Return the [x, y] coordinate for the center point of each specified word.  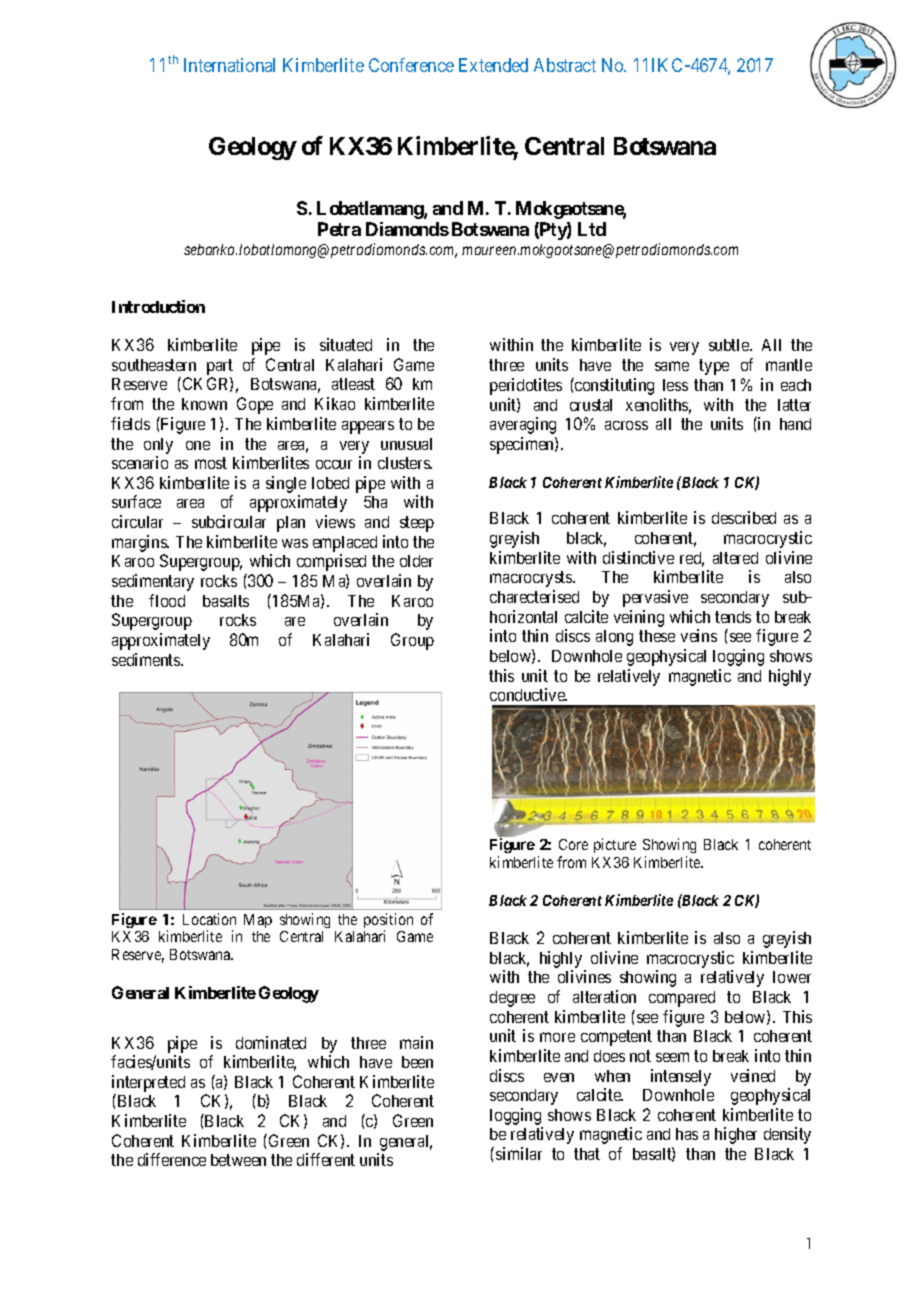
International [229, 65]
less [675, 385]
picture [615, 845]
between [238, 1160]
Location [209, 919]
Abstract [565, 65]
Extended [493, 65]
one [198, 445]
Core [573, 844]
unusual [406, 444]
